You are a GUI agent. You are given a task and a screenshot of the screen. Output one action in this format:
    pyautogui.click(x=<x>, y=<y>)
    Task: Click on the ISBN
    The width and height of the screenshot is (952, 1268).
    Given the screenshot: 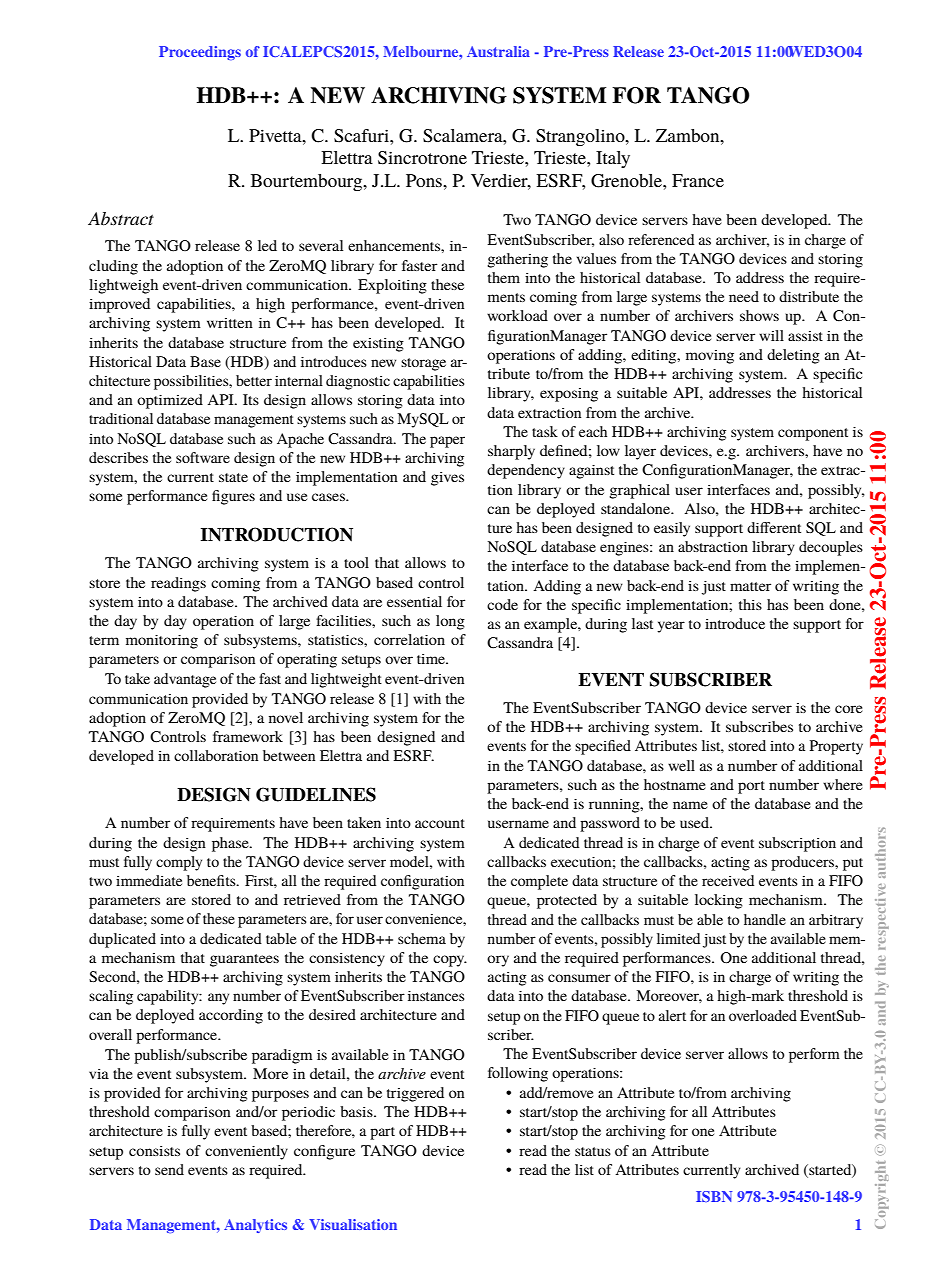 What is the action you would take?
    pyautogui.click(x=714, y=1196)
